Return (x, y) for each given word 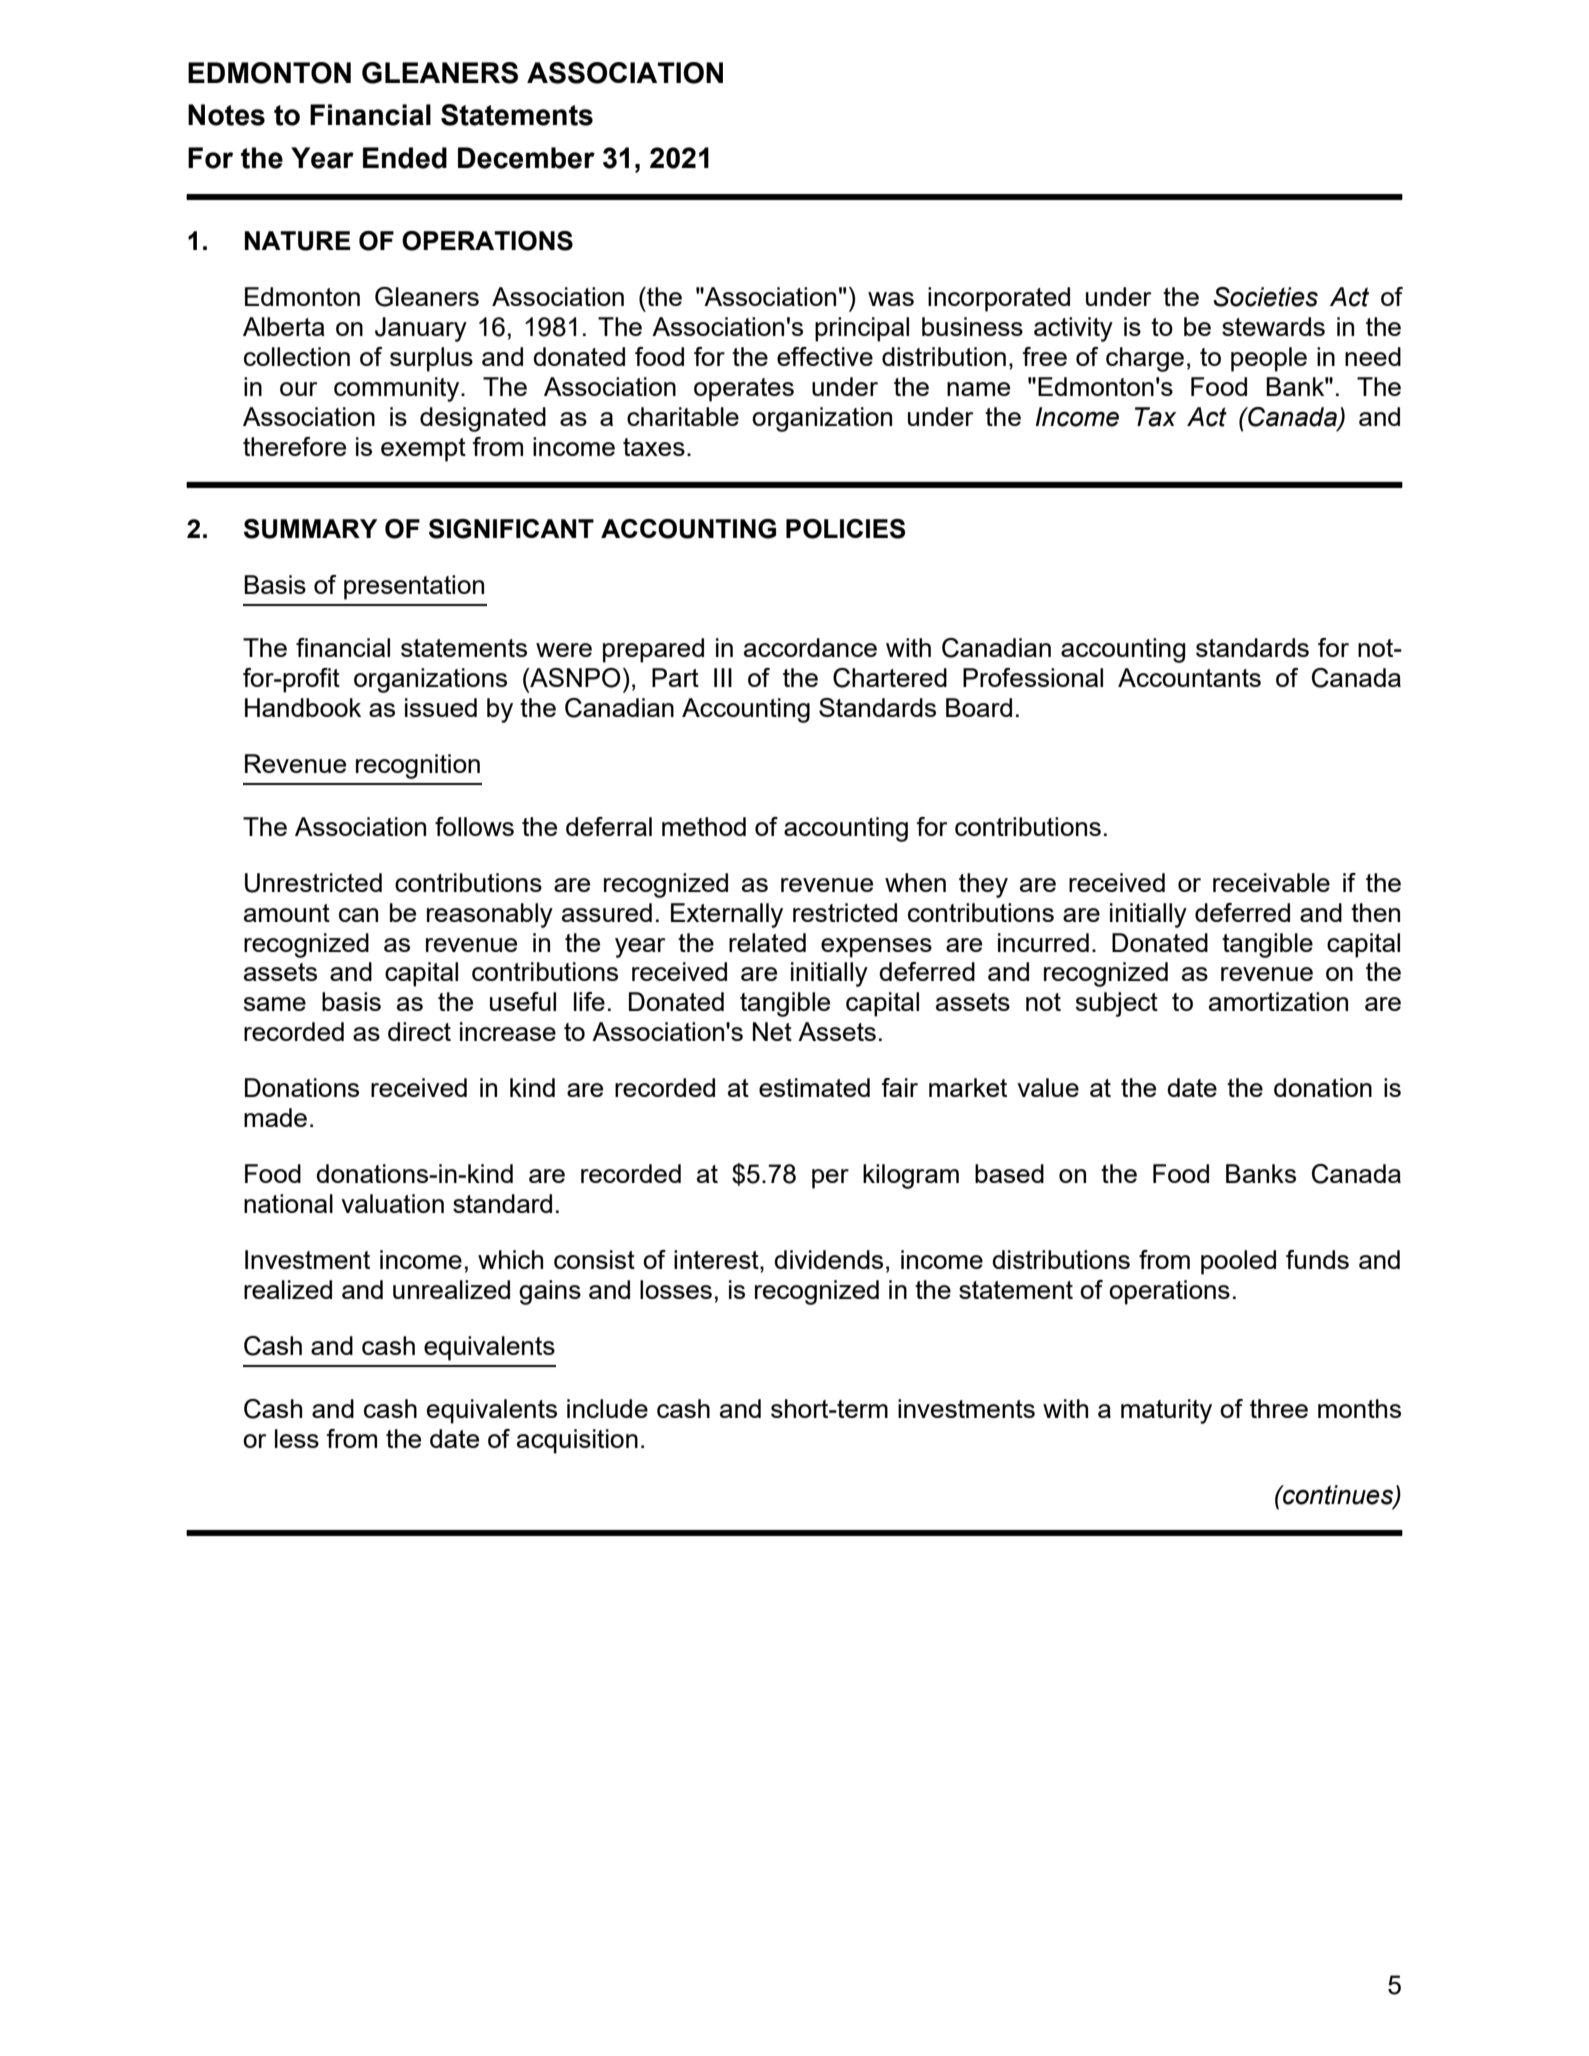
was (891, 299)
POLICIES (845, 529)
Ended (405, 158)
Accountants (1189, 677)
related (767, 942)
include (607, 1408)
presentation (414, 587)
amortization (1278, 1001)
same (275, 1004)
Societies (1265, 297)
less (297, 1438)
